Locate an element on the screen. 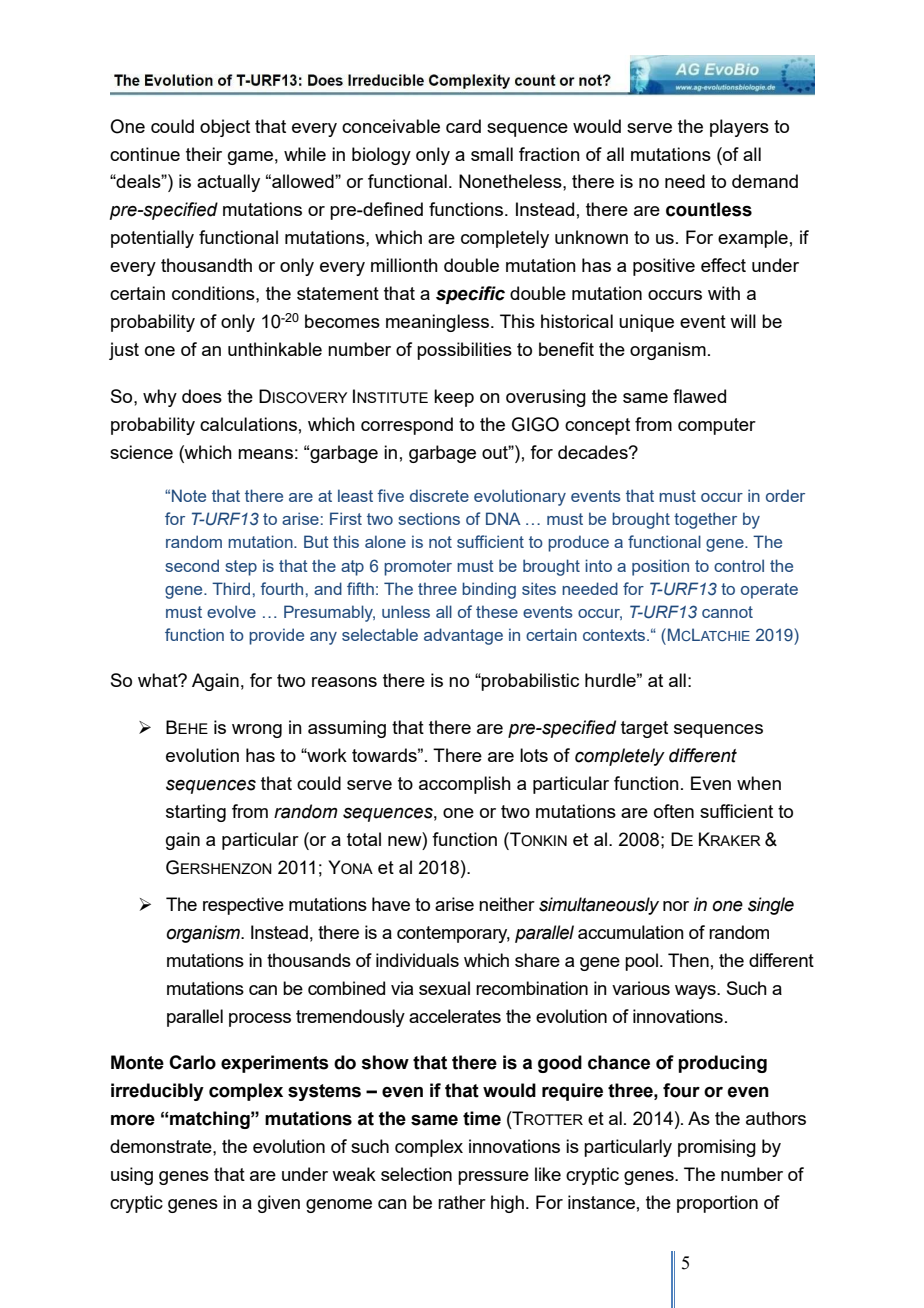  demonstrate is located at coordinates (162, 1146).
